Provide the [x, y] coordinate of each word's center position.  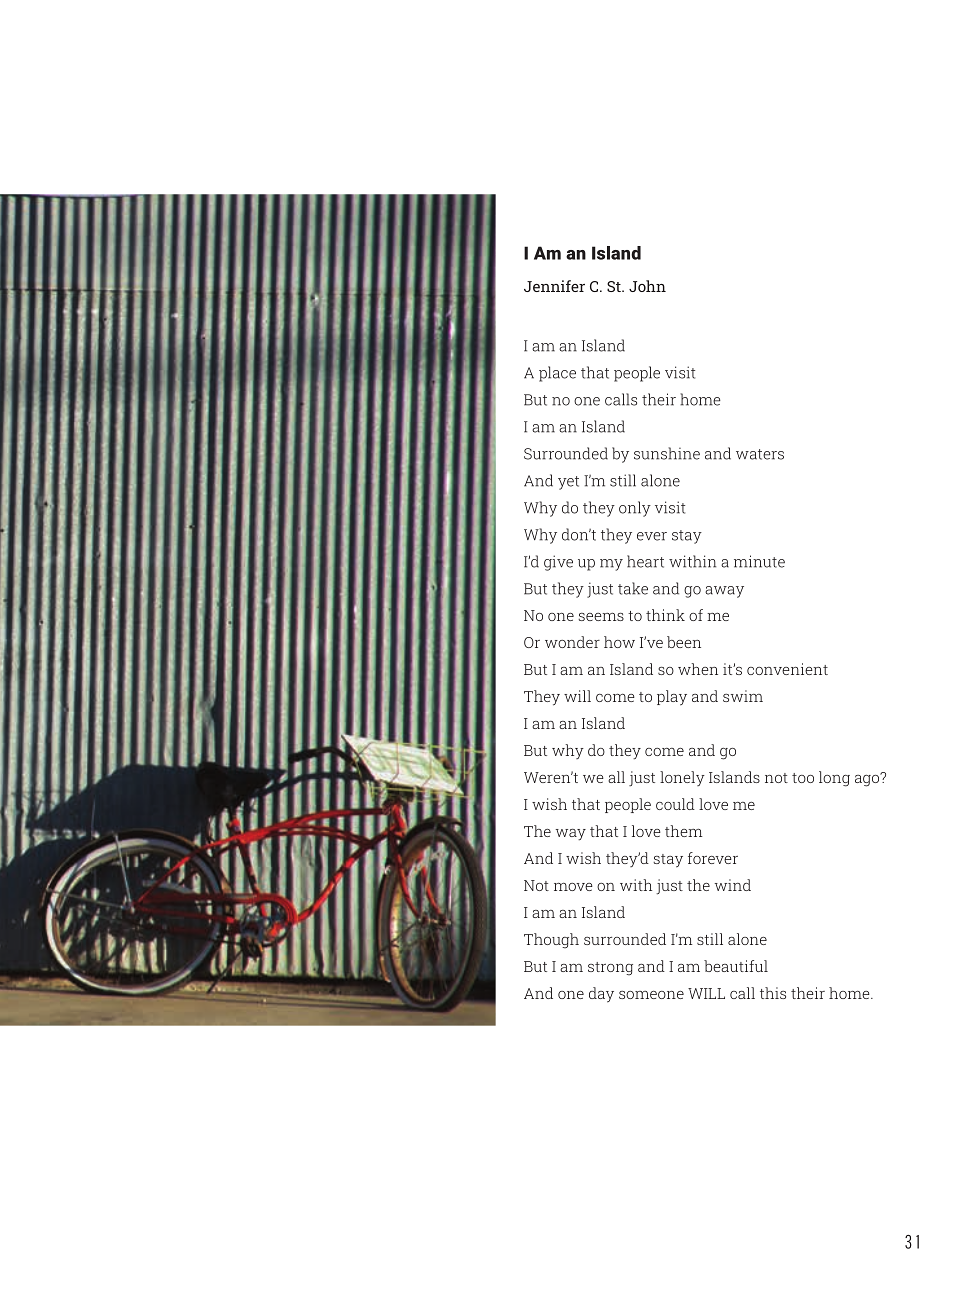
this [773, 993]
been [684, 642]
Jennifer [554, 286]
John [647, 286]
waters [760, 454]
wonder [572, 642]
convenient [787, 669]
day [601, 995]
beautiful [736, 966]
